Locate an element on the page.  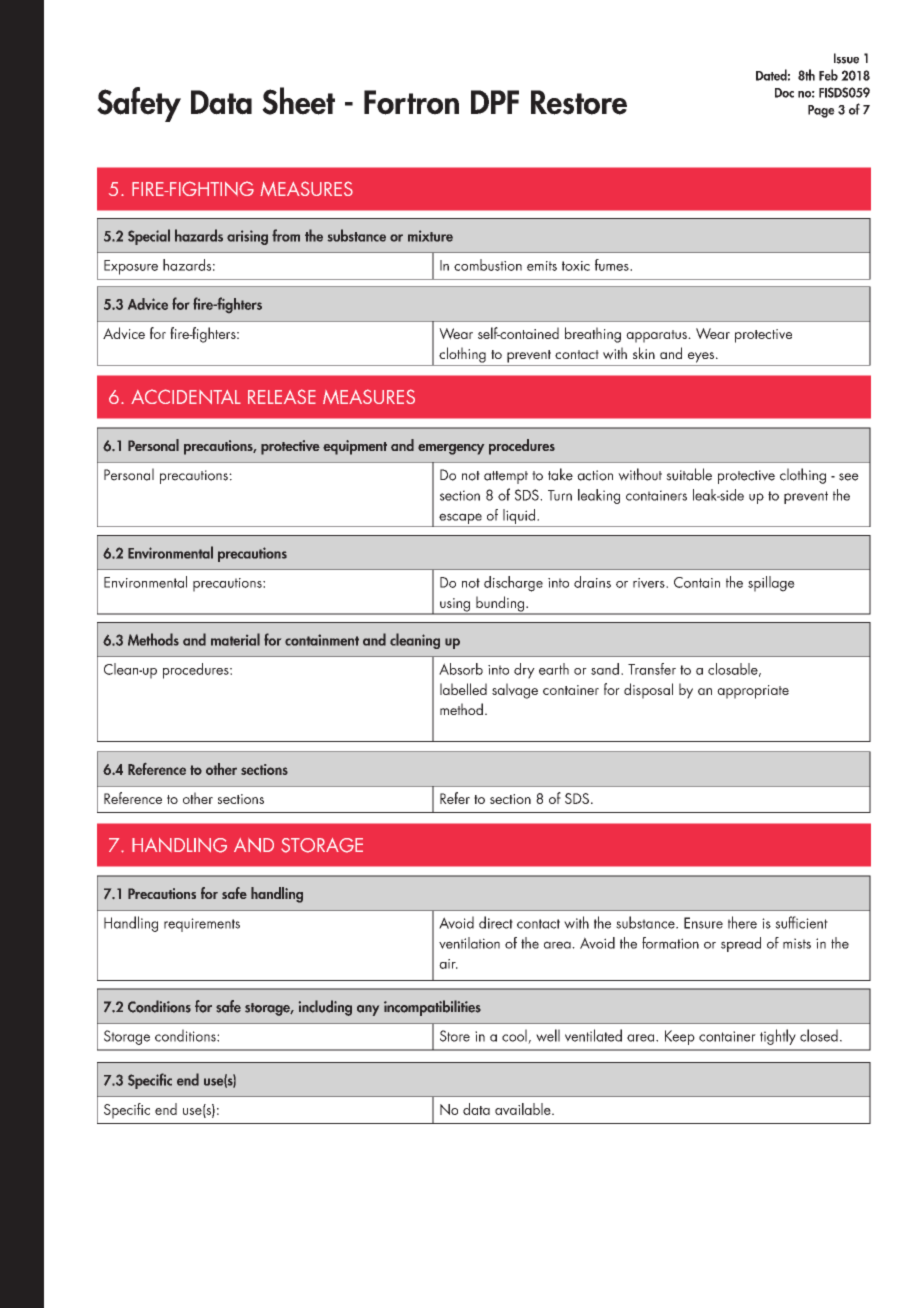
available is located at coordinates (524, 1109).
